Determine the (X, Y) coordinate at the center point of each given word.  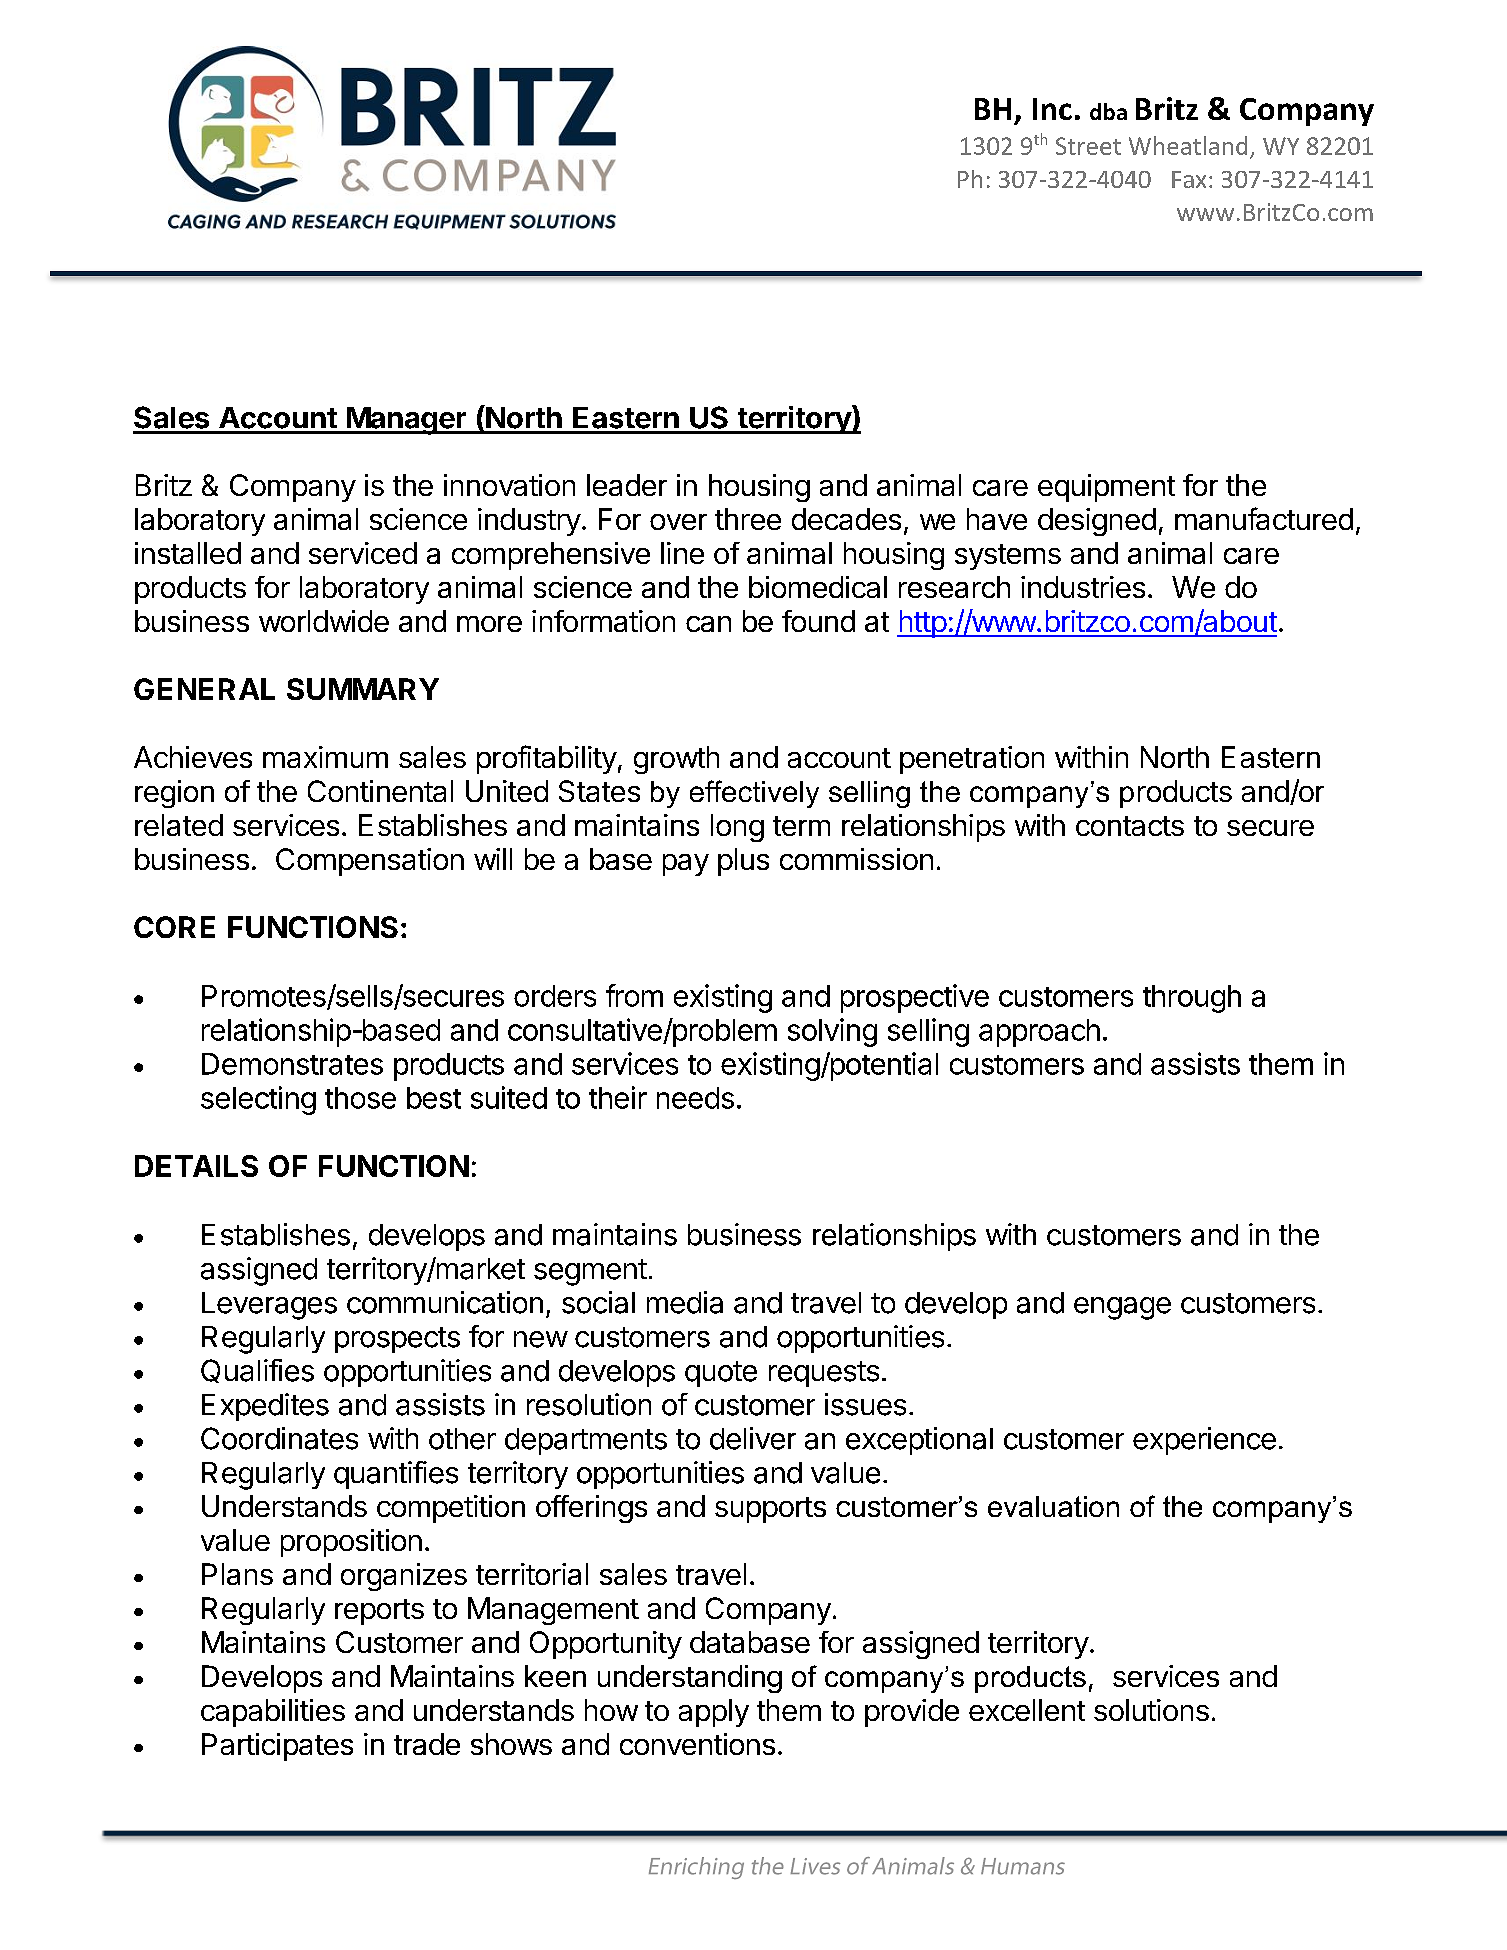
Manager (406, 421)
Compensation (370, 862)
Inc (1052, 109)
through (1192, 999)
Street (1088, 146)
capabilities (273, 1713)
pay (686, 865)
